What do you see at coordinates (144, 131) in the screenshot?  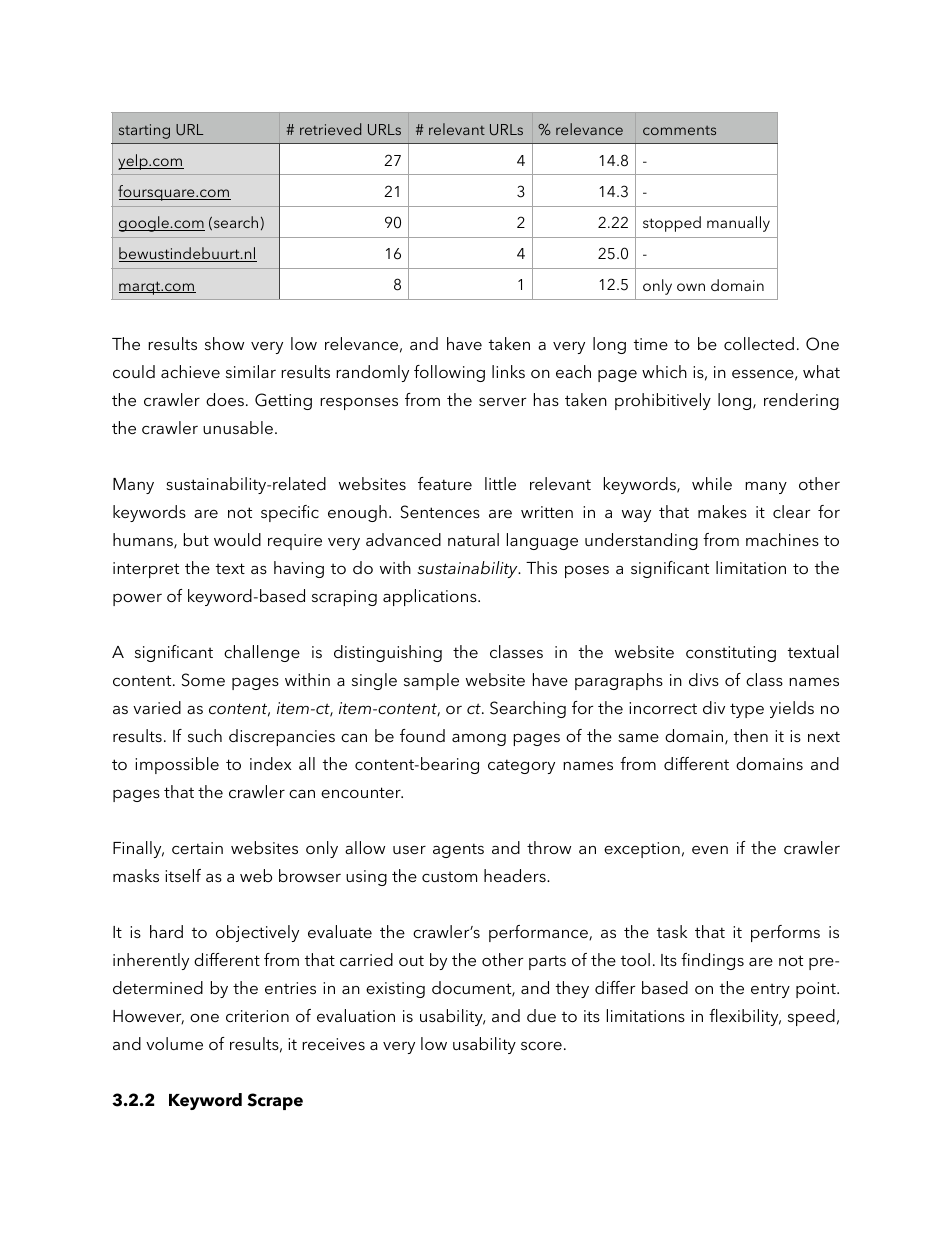 I see `starting` at bounding box center [144, 131].
